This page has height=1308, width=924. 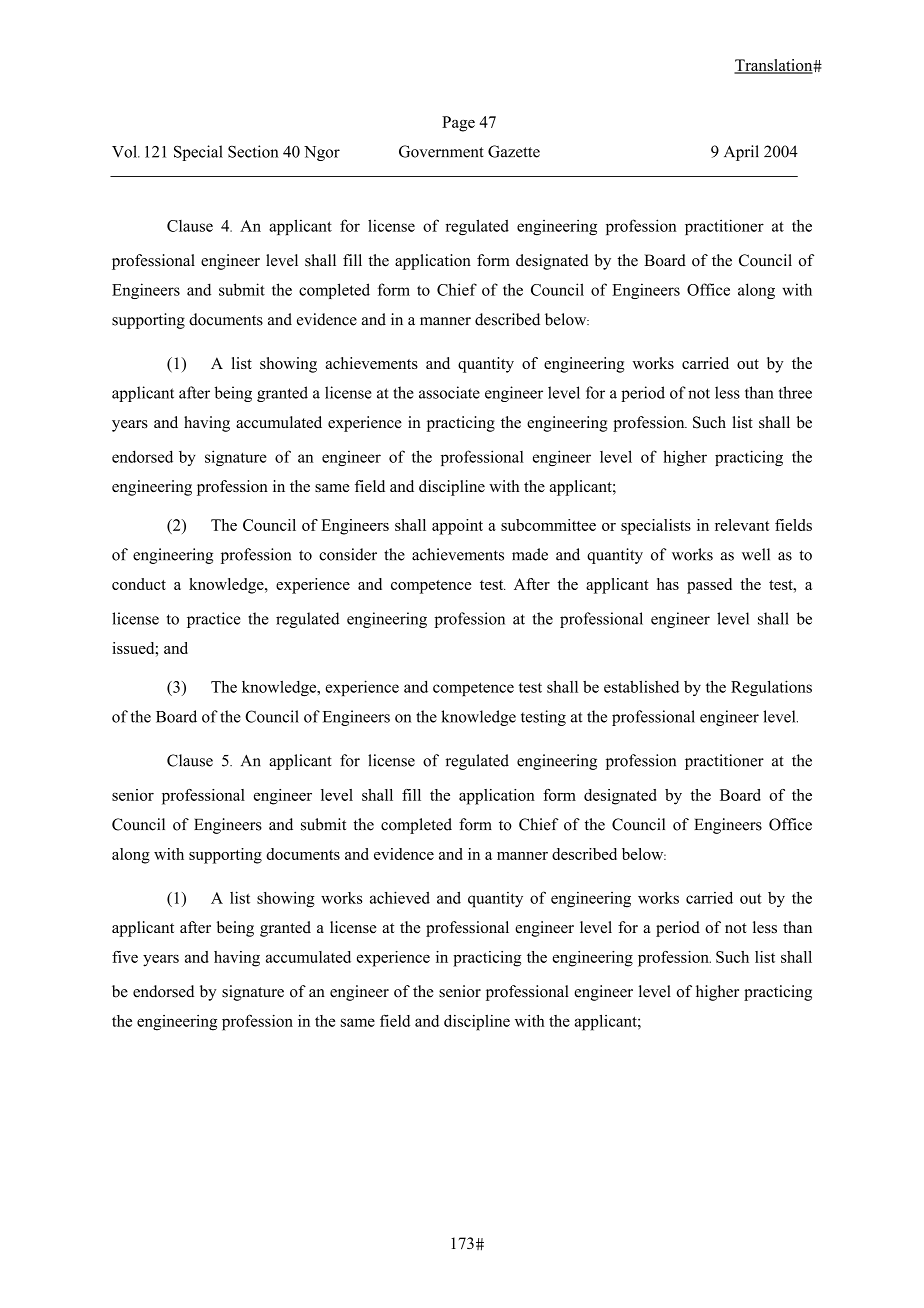 What do you see at coordinates (253, 151) in the page?
I see `Section` at bounding box center [253, 151].
